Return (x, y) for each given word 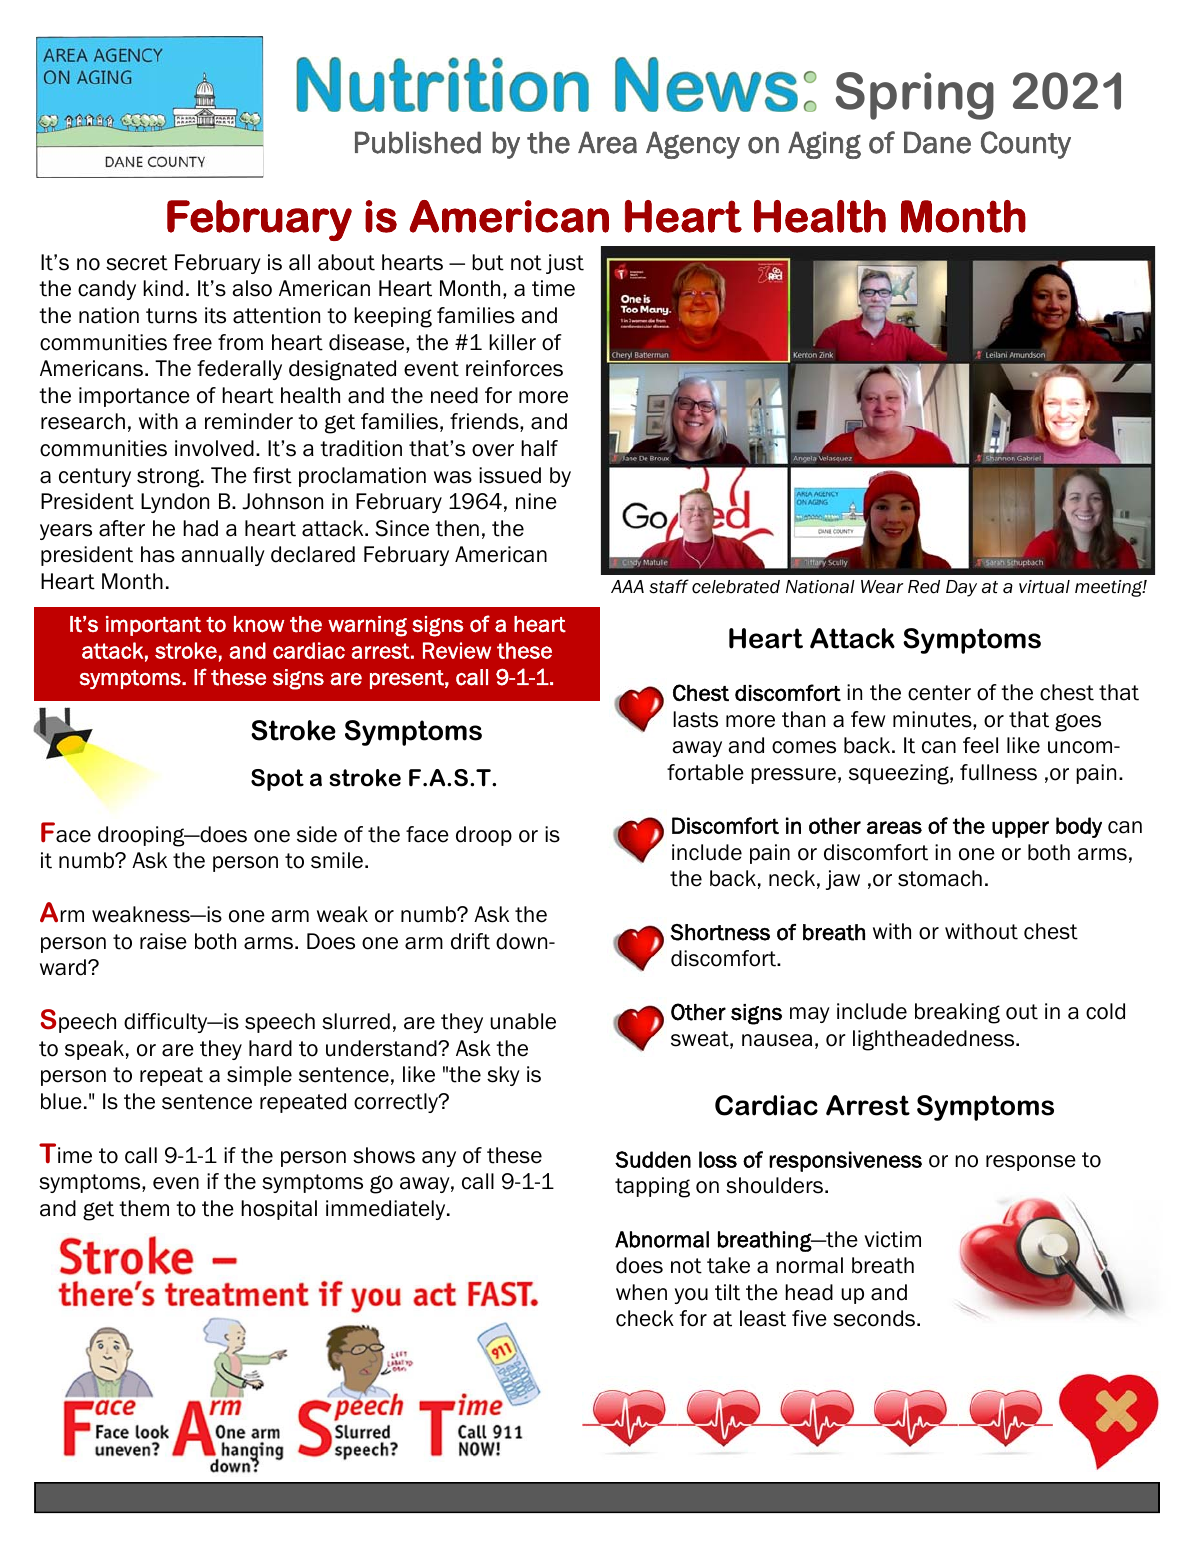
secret (137, 263)
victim (892, 1239)
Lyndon (175, 503)
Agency (693, 145)
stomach (940, 878)
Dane (937, 142)
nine (536, 501)
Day (961, 588)
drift (470, 941)
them (144, 1208)
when (641, 1292)
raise (163, 941)
